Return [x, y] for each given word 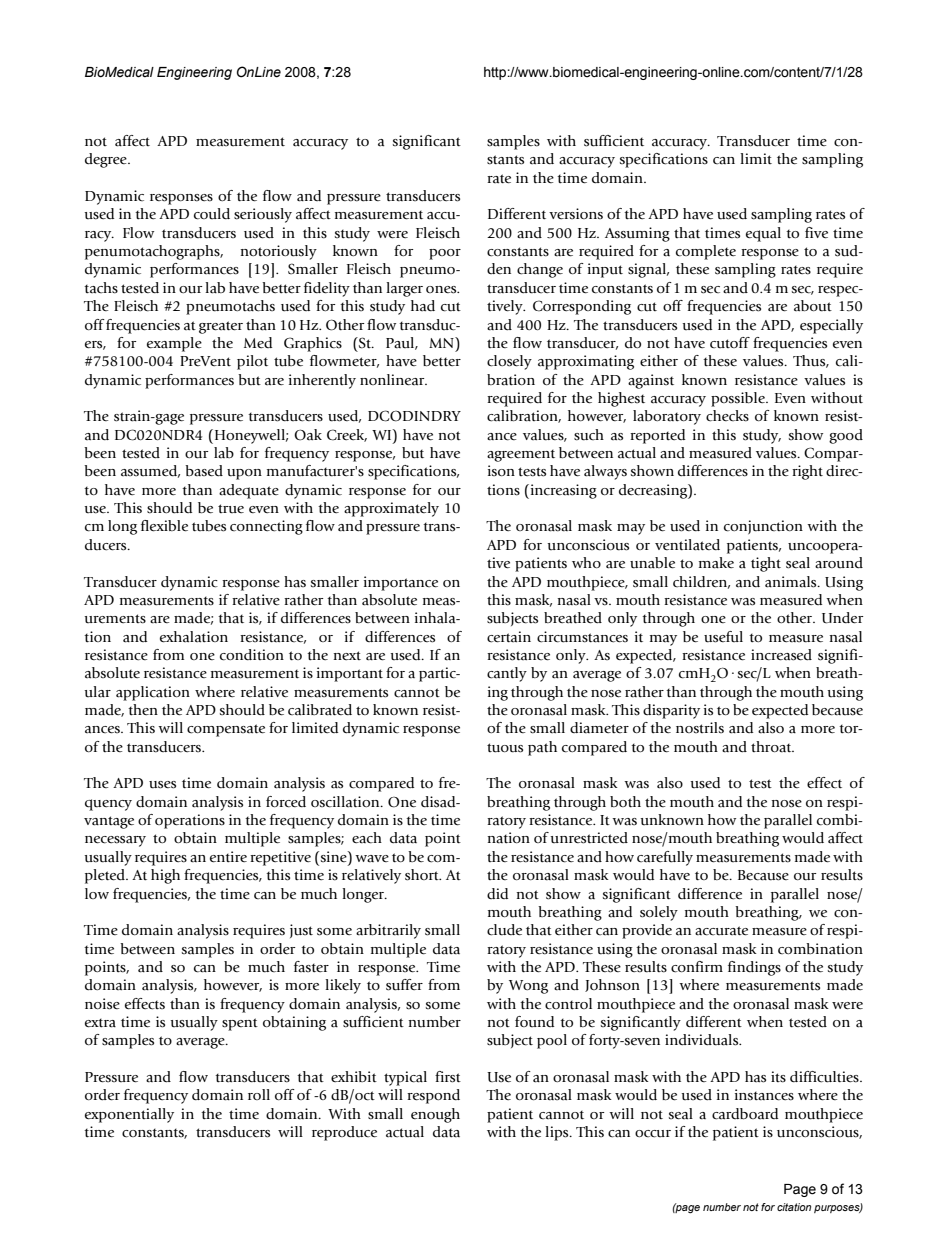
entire [228, 857]
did [497, 893]
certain [509, 637]
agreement [521, 456]
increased [781, 655]
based [204, 471]
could [212, 214]
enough [435, 1115]
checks [727, 416]
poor [445, 254]
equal [763, 234]
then [143, 710]
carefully [665, 858]
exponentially [129, 1115]
